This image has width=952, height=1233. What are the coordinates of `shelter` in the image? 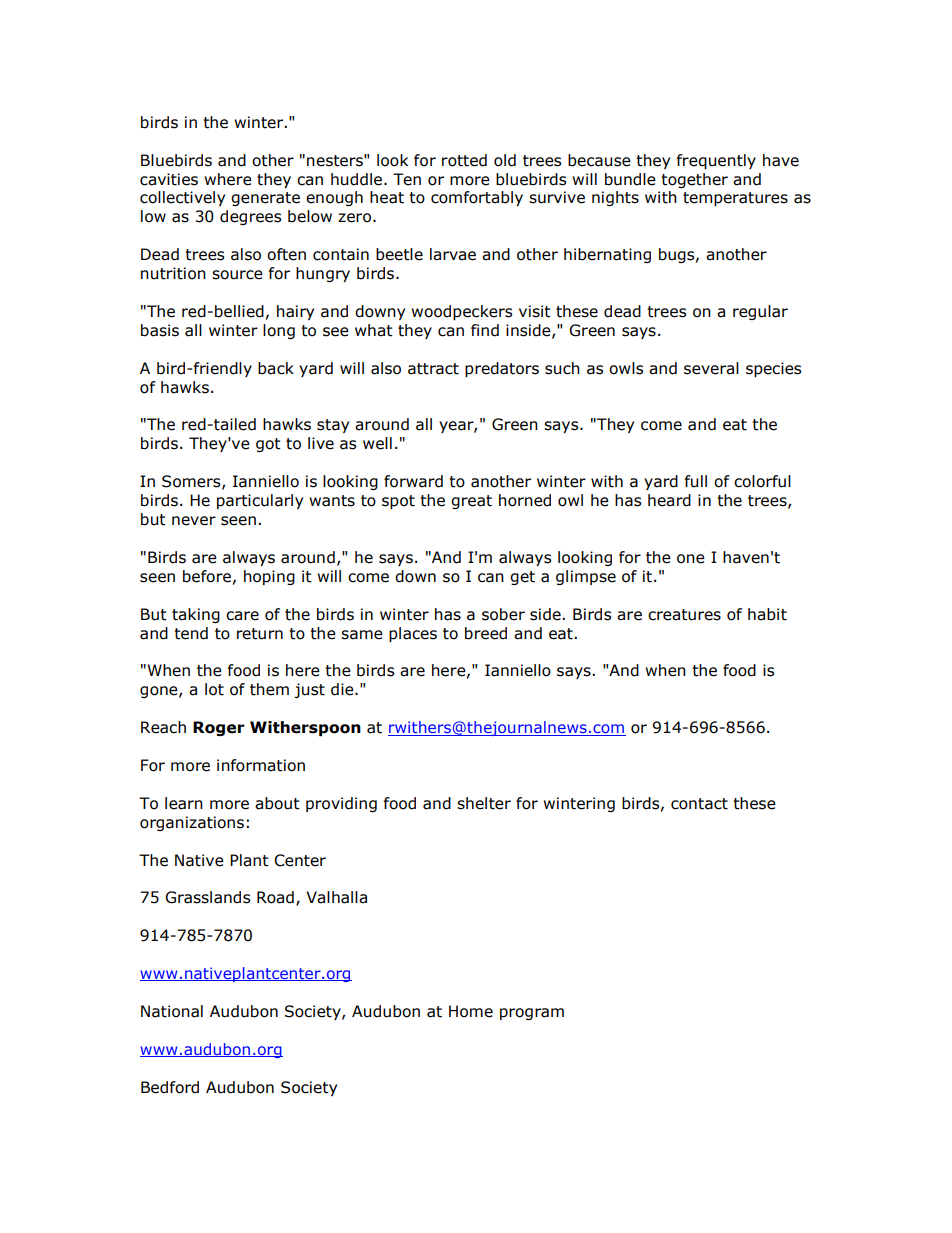 It's located at (484, 803).
